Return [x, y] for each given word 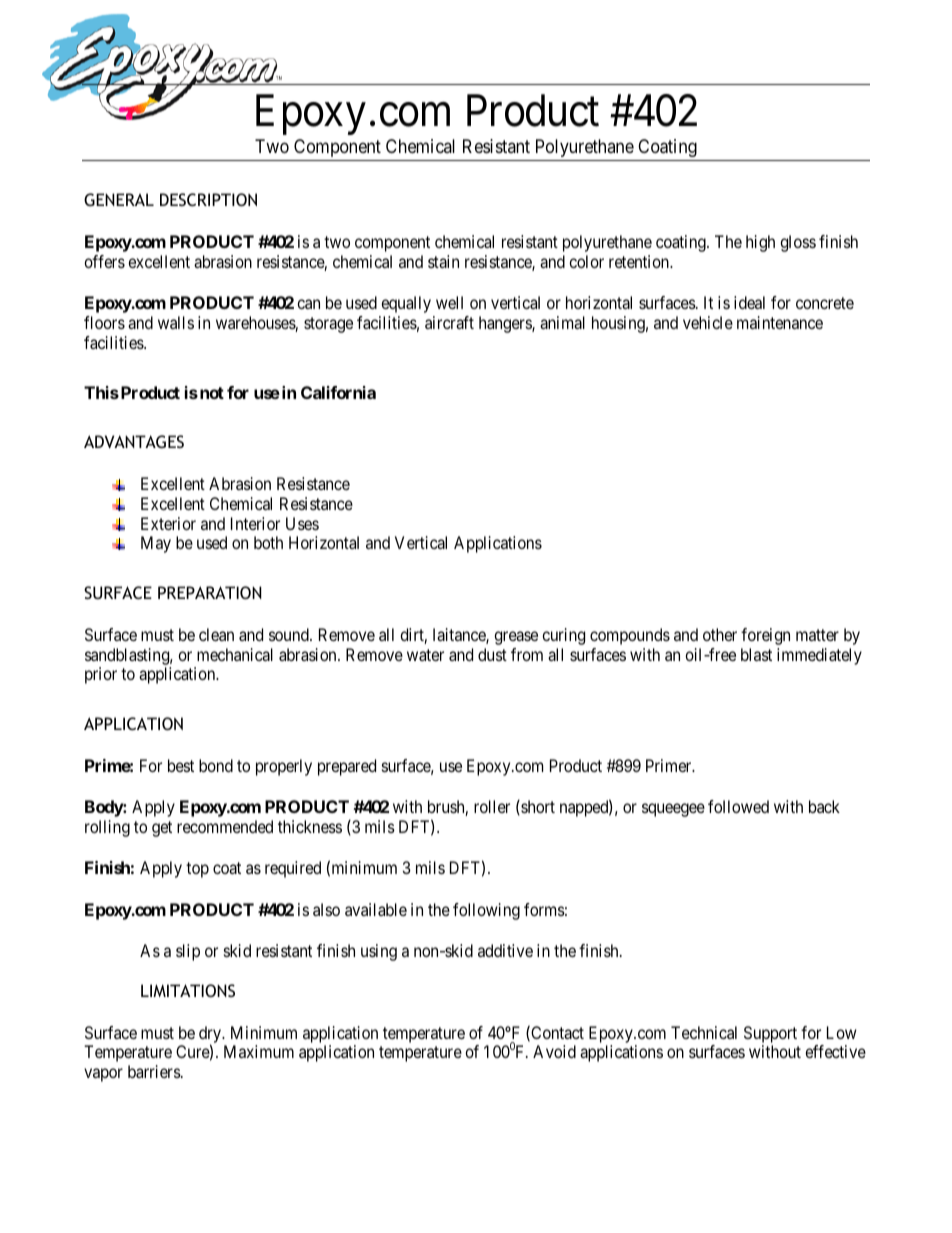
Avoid [554, 1051]
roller [492, 806]
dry [211, 1035]
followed [738, 806]
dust [492, 654]
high [760, 243]
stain [443, 261]
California [338, 392]
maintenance [780, 322]
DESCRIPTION [208, 199]
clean [216, 634]
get [162, 829]
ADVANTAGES [134, 441]
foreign [765, 636]
